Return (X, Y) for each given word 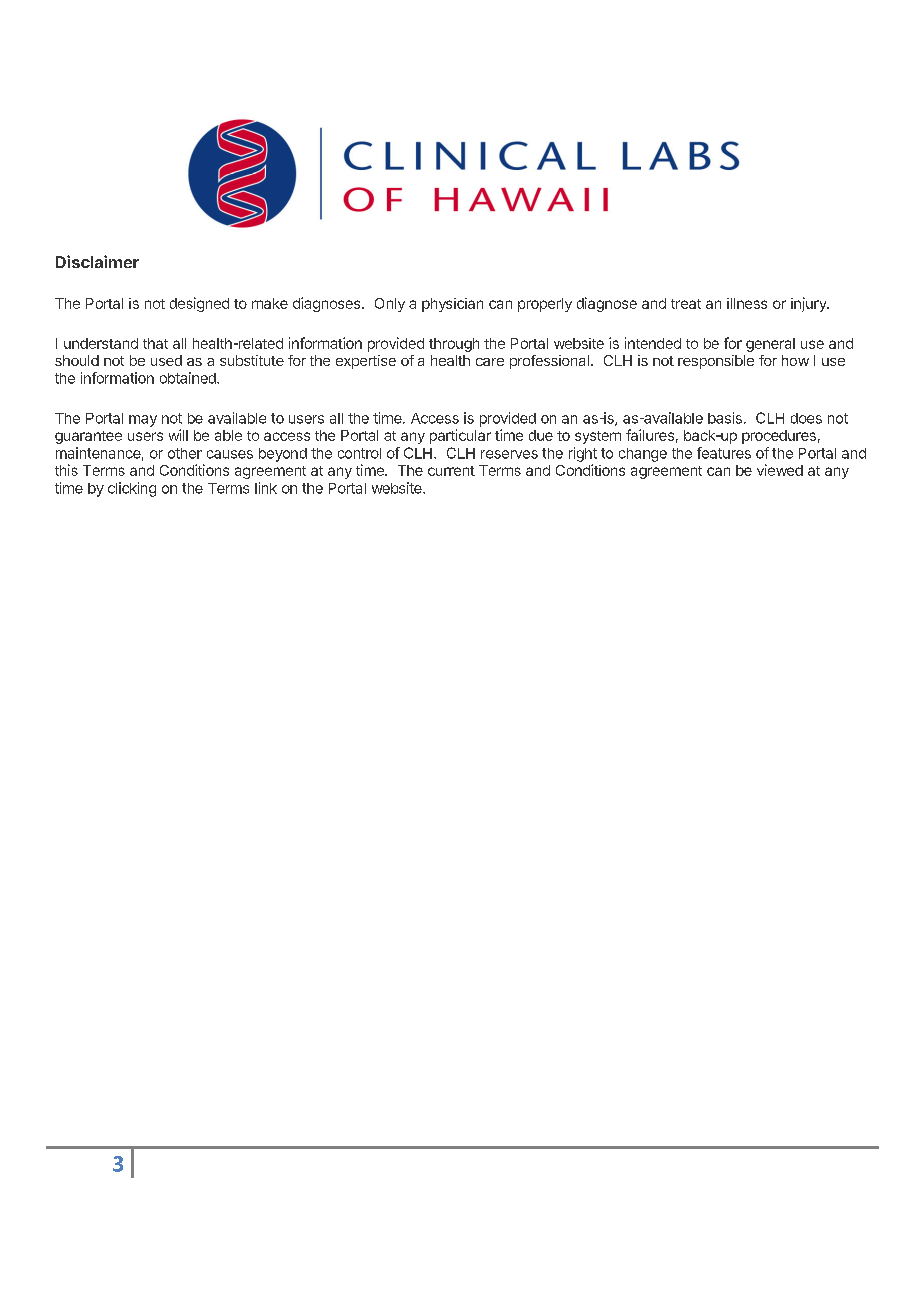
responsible (716, 362)
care (490, 362)
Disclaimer (97, 261)
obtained (189, 378)
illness (747, 303)
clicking (132, 489)
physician (452, 305)
